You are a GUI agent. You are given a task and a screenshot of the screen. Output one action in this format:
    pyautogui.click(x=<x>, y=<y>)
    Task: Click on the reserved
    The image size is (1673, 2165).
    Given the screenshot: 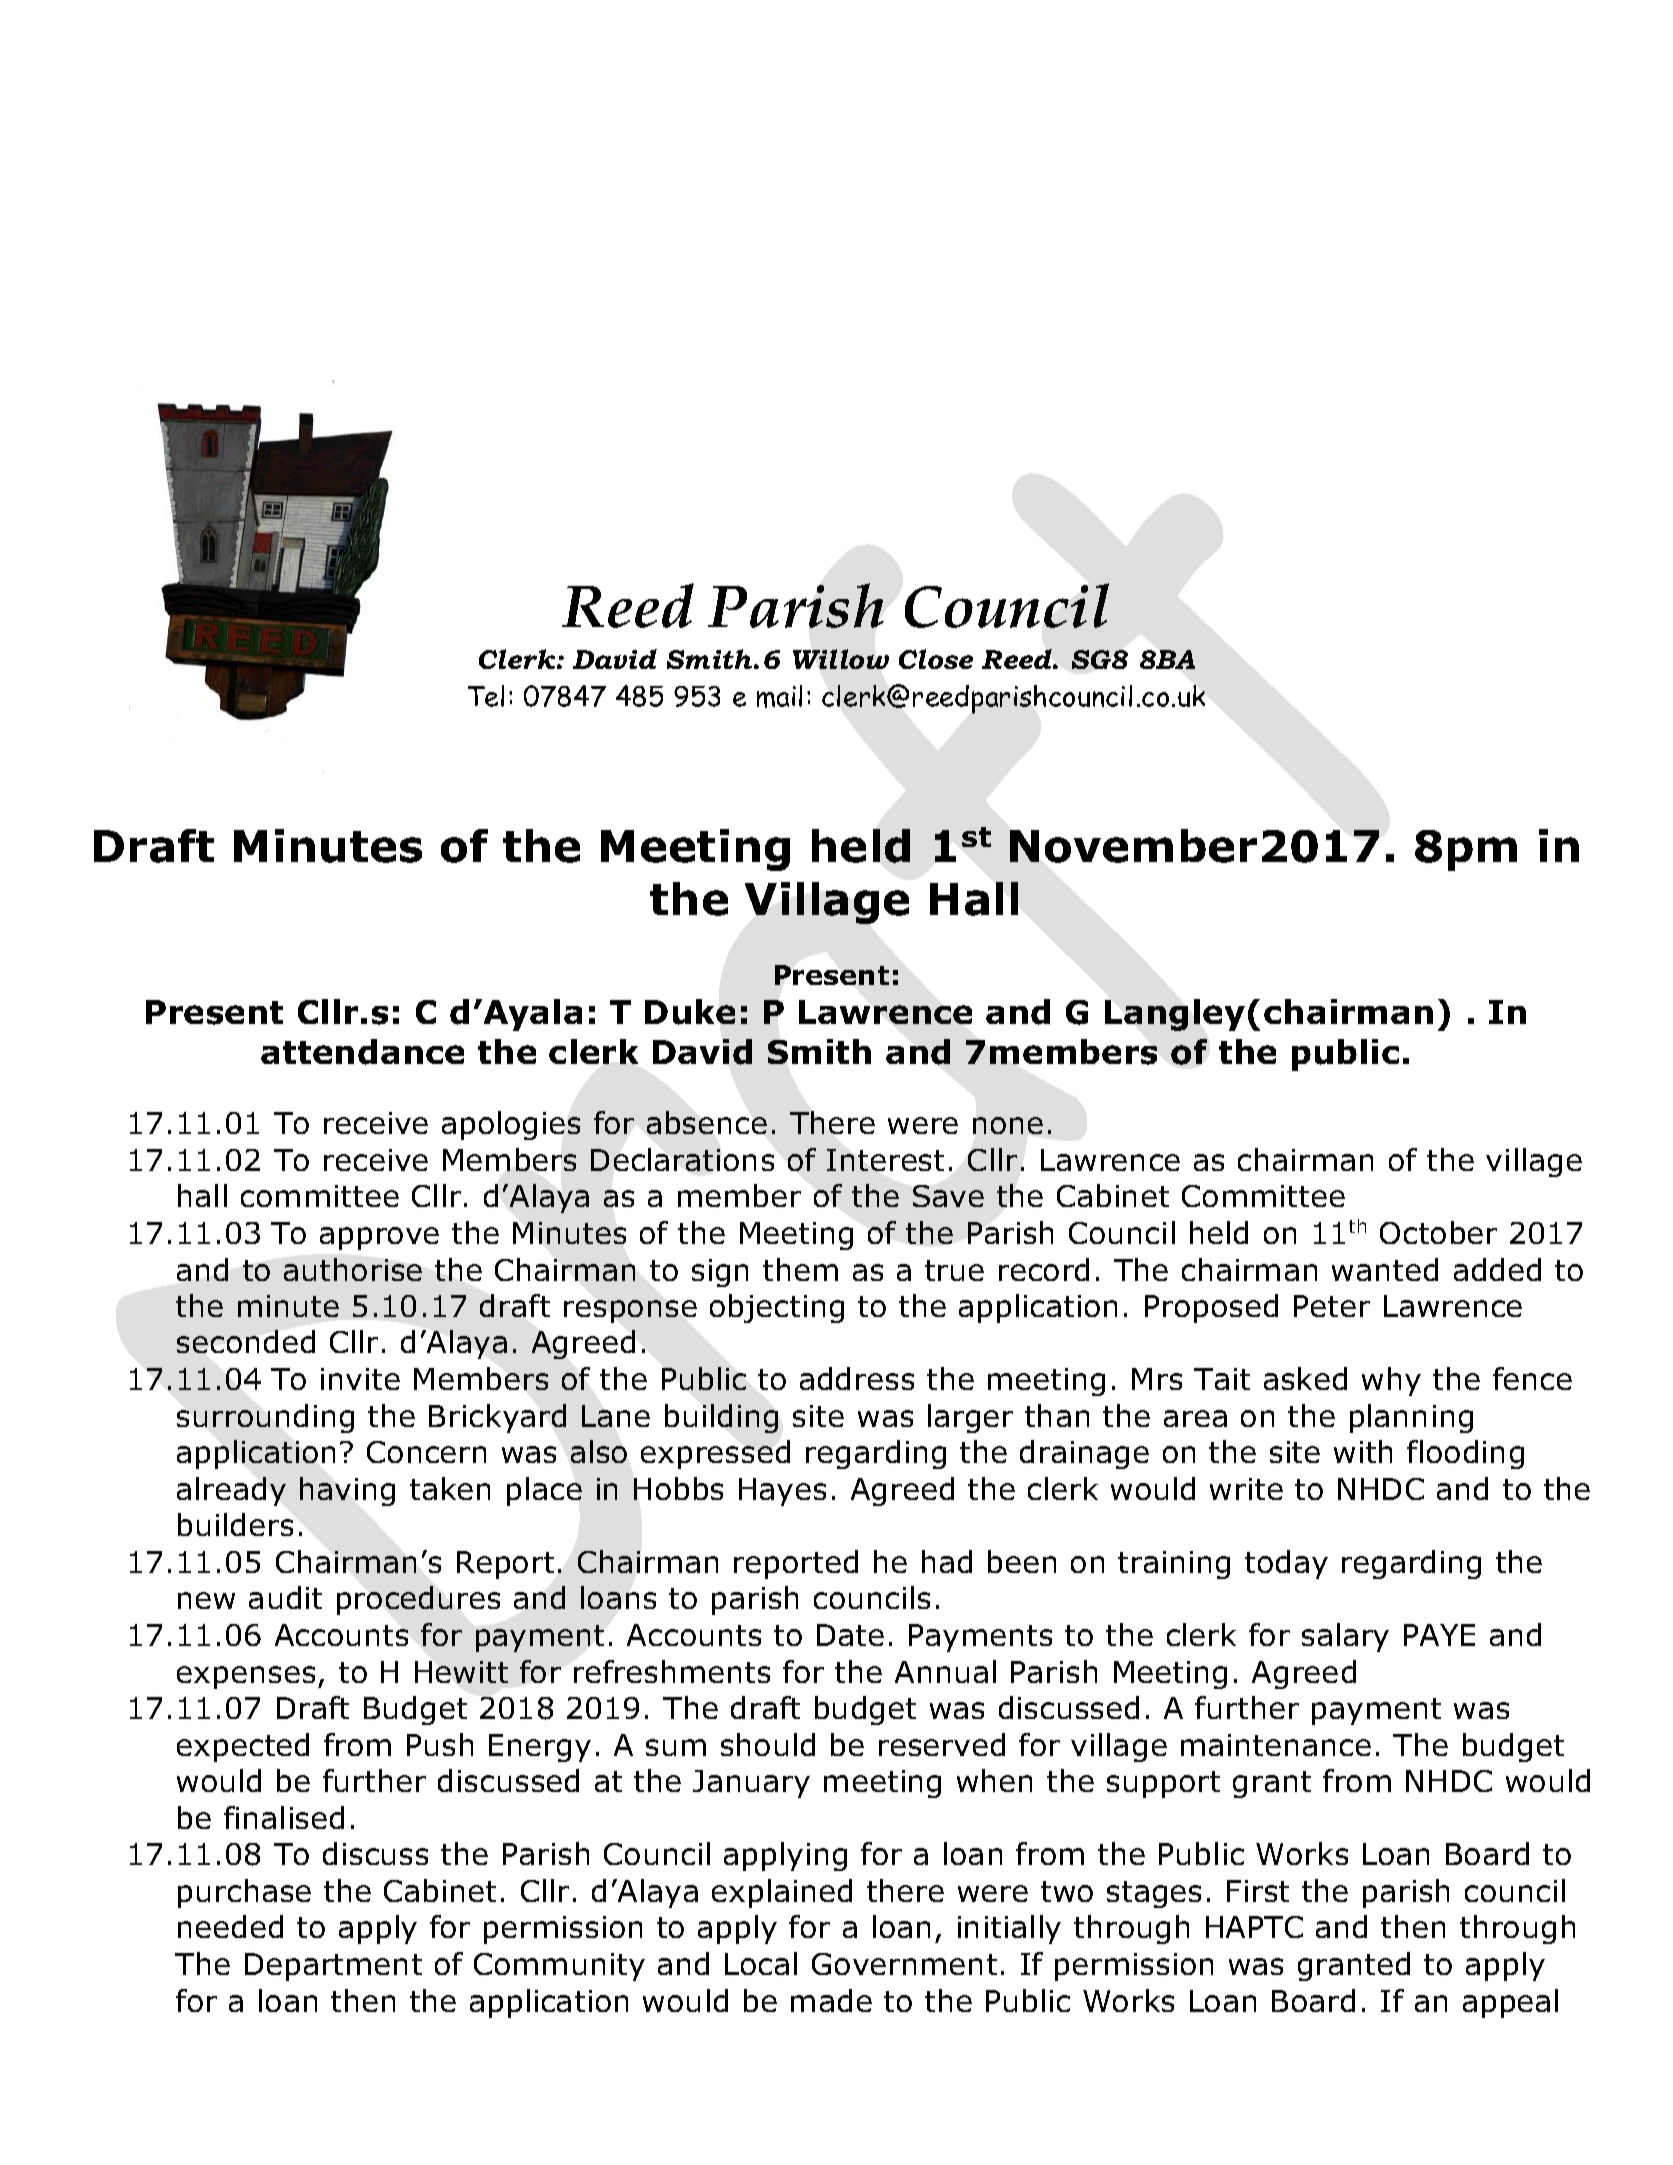 What is the action you would take?
    pyautogui.click(x=942, y=1744)
